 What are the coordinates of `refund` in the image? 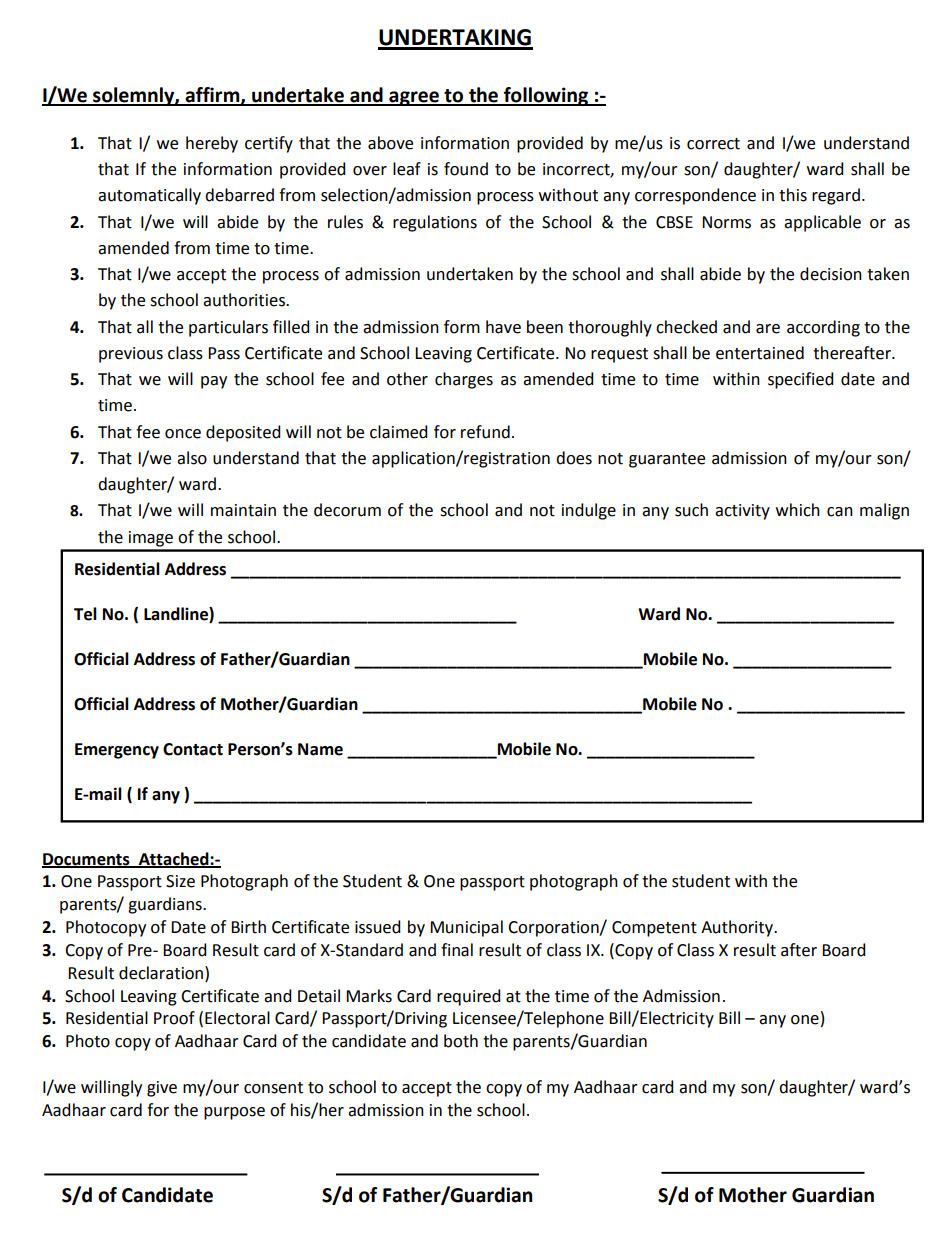 It's located at (485, 432).
